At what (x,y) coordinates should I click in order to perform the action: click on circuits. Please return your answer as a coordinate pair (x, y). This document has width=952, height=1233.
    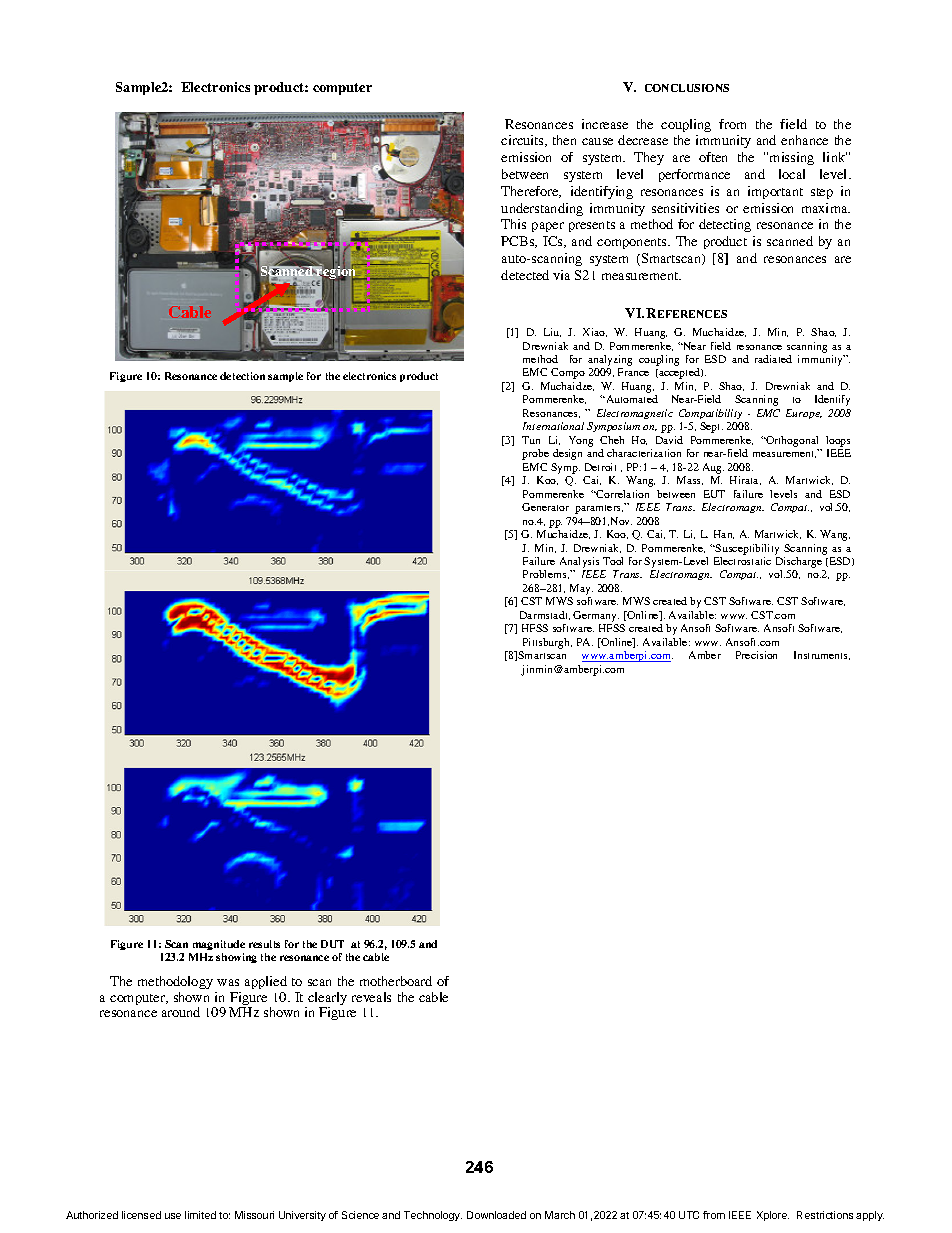
    Looking at the image, I should click on (523, 141).
